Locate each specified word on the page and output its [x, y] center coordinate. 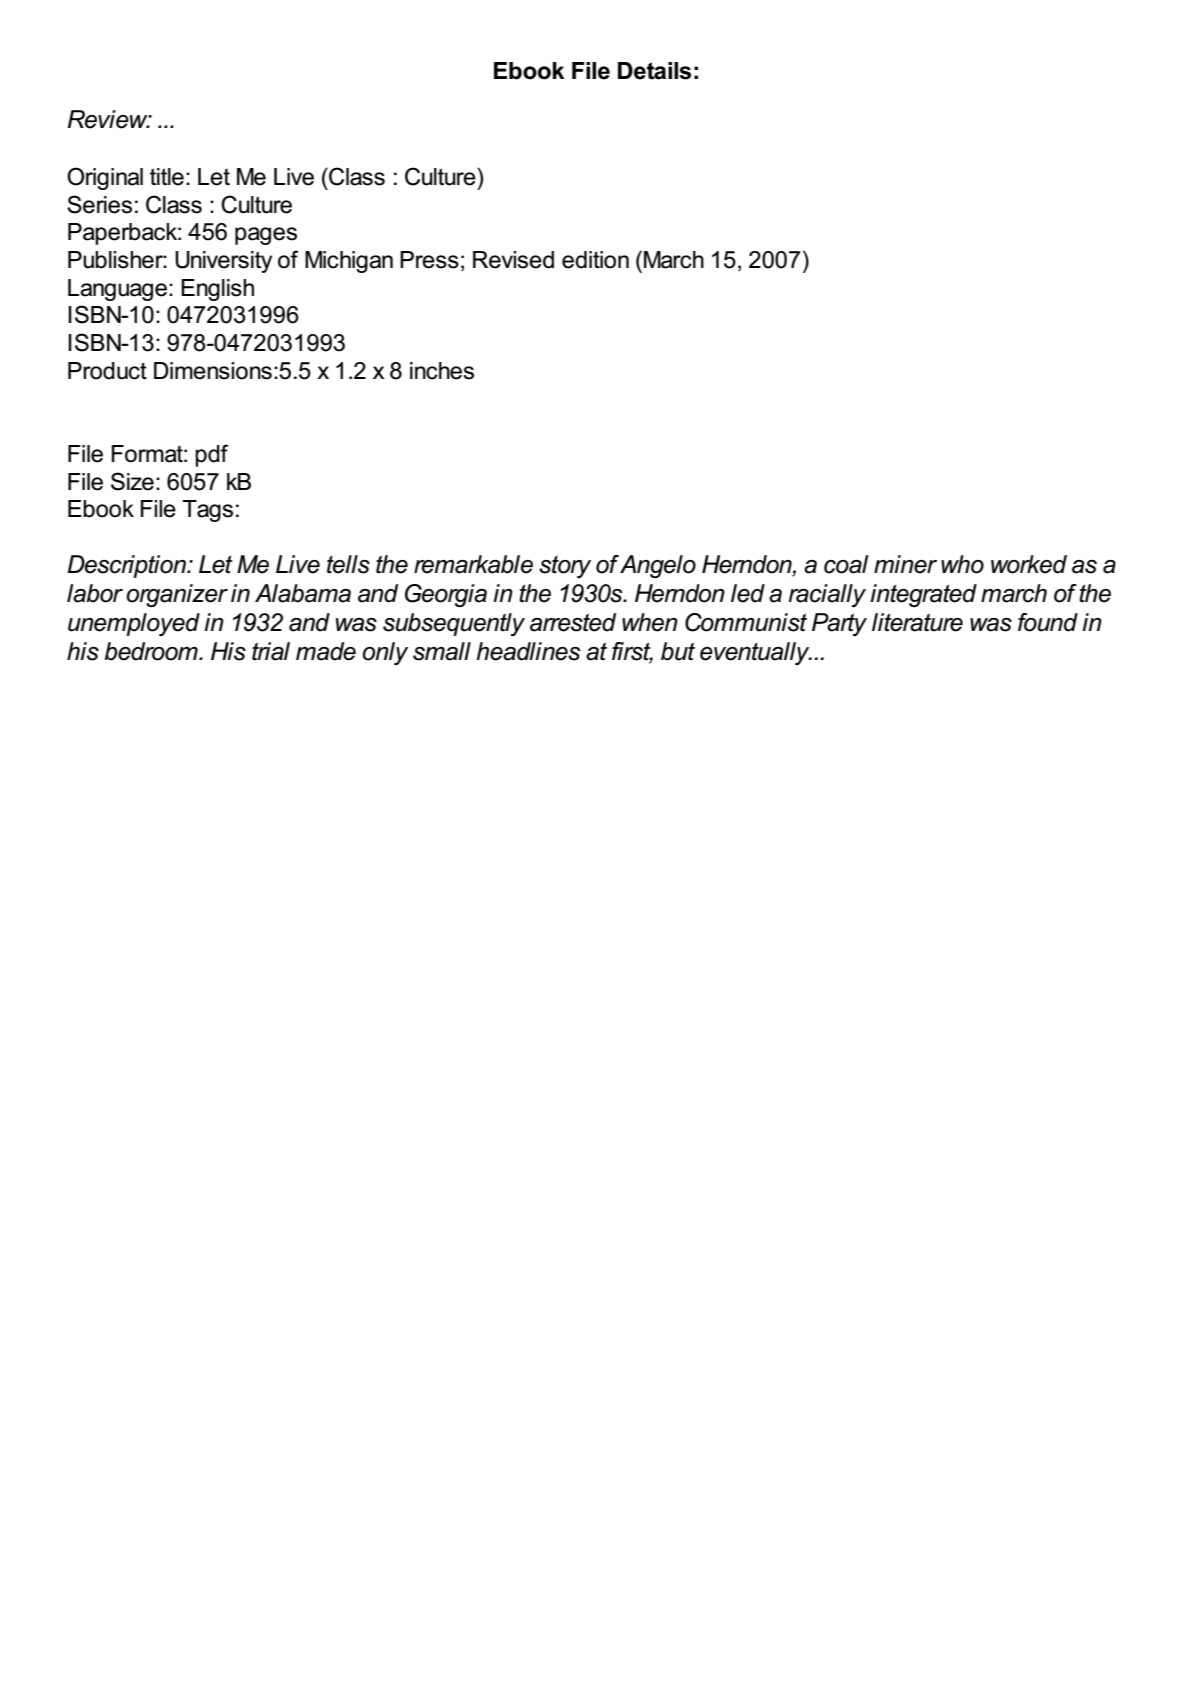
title [167, 177]
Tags [207, 511]
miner [905, 564]
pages [266, 236]
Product [107, 371]
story [565, 567]
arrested [573, 622]
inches [442, 371]
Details [654, 71]
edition [595, 260]
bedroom [152, 651]
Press [429, 260]
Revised [513, 260]
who [962, 564]
